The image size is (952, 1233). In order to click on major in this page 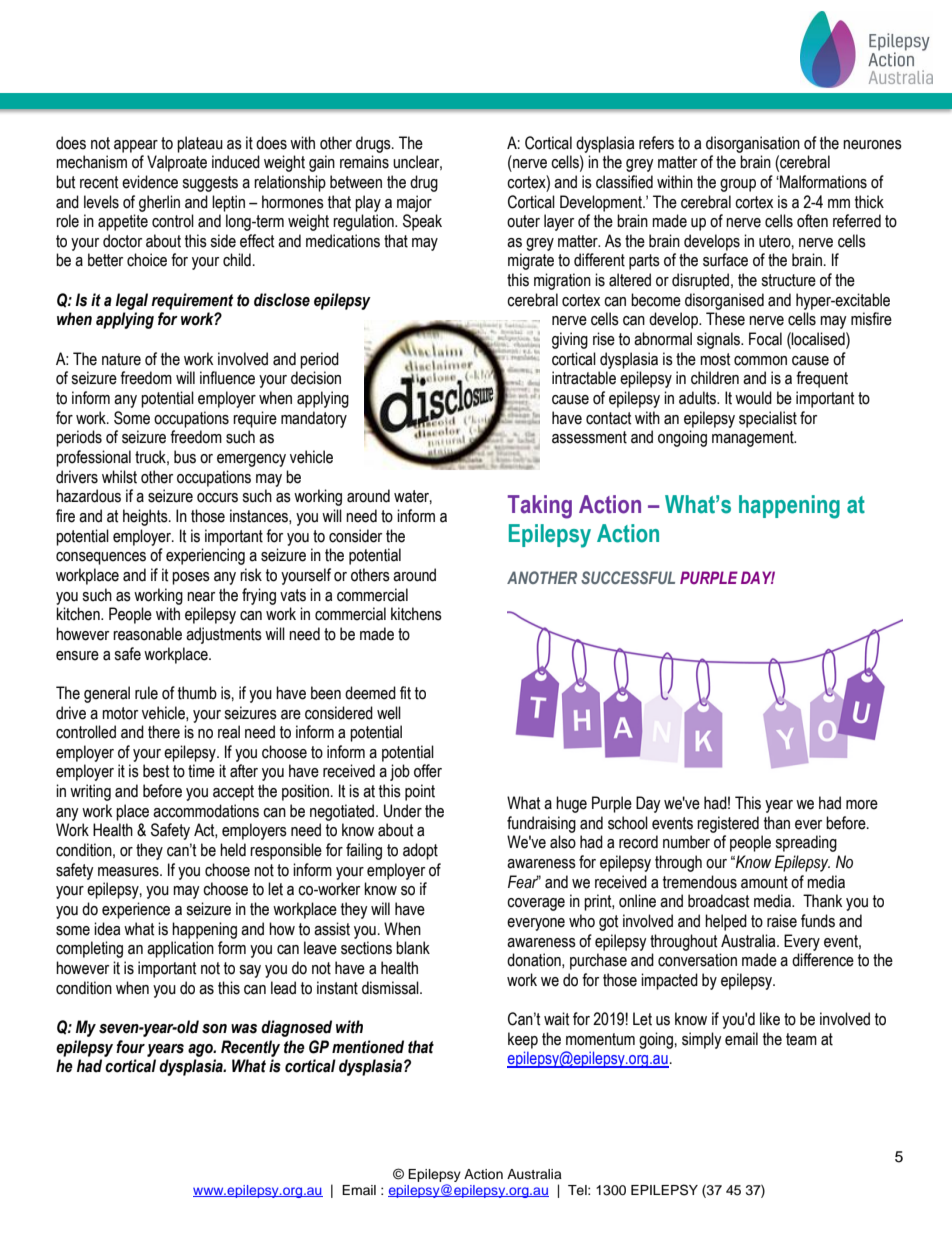, I will do `click(414, 203)`.
